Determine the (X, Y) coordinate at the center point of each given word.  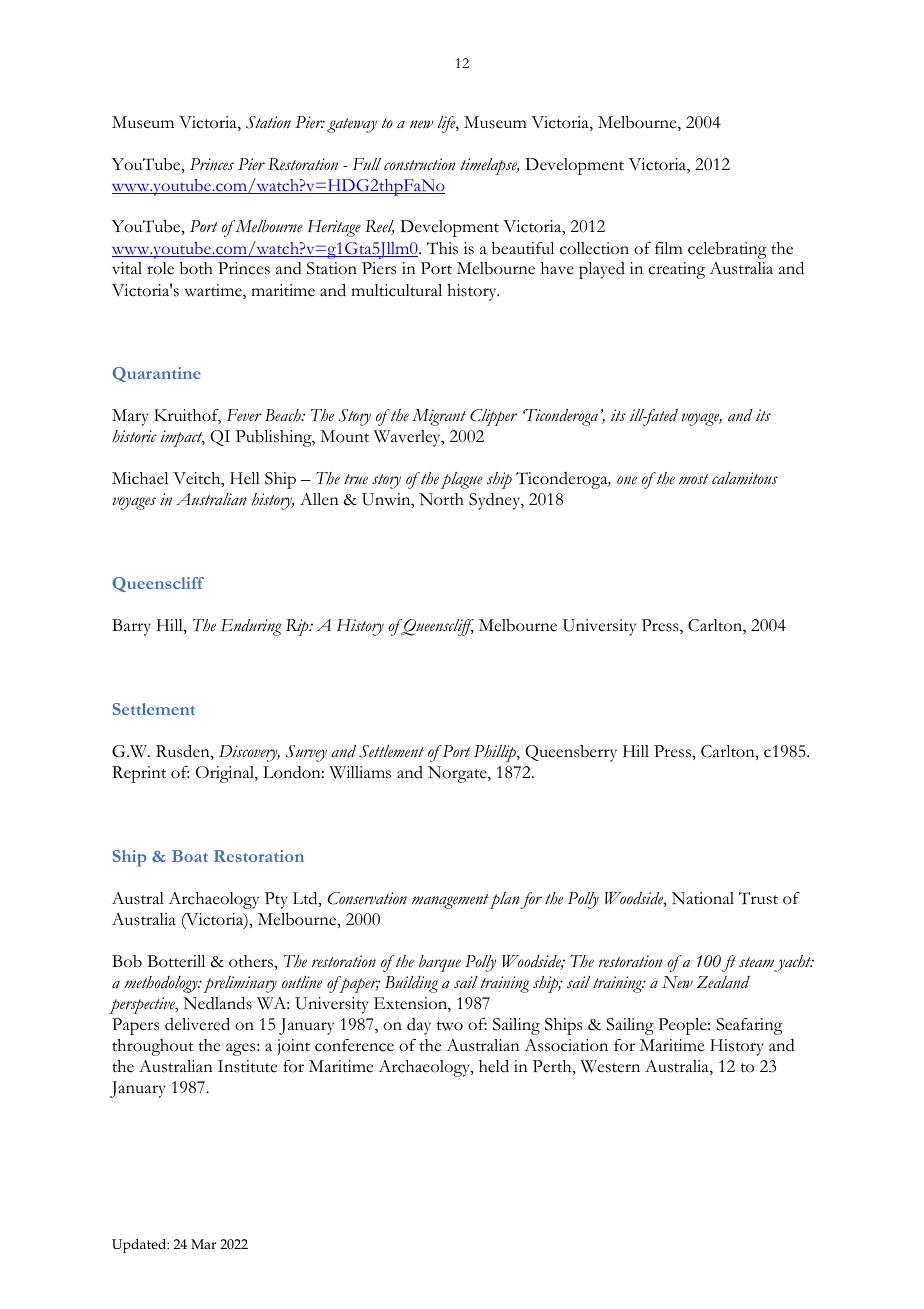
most (693, 479)
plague (461, 480)
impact (182, 438)
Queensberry (571, 753)
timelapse (490, 166)
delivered (197, 1024)
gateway (352, 125)
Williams (360, 772)
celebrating (727, 250)
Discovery (249, 753)
